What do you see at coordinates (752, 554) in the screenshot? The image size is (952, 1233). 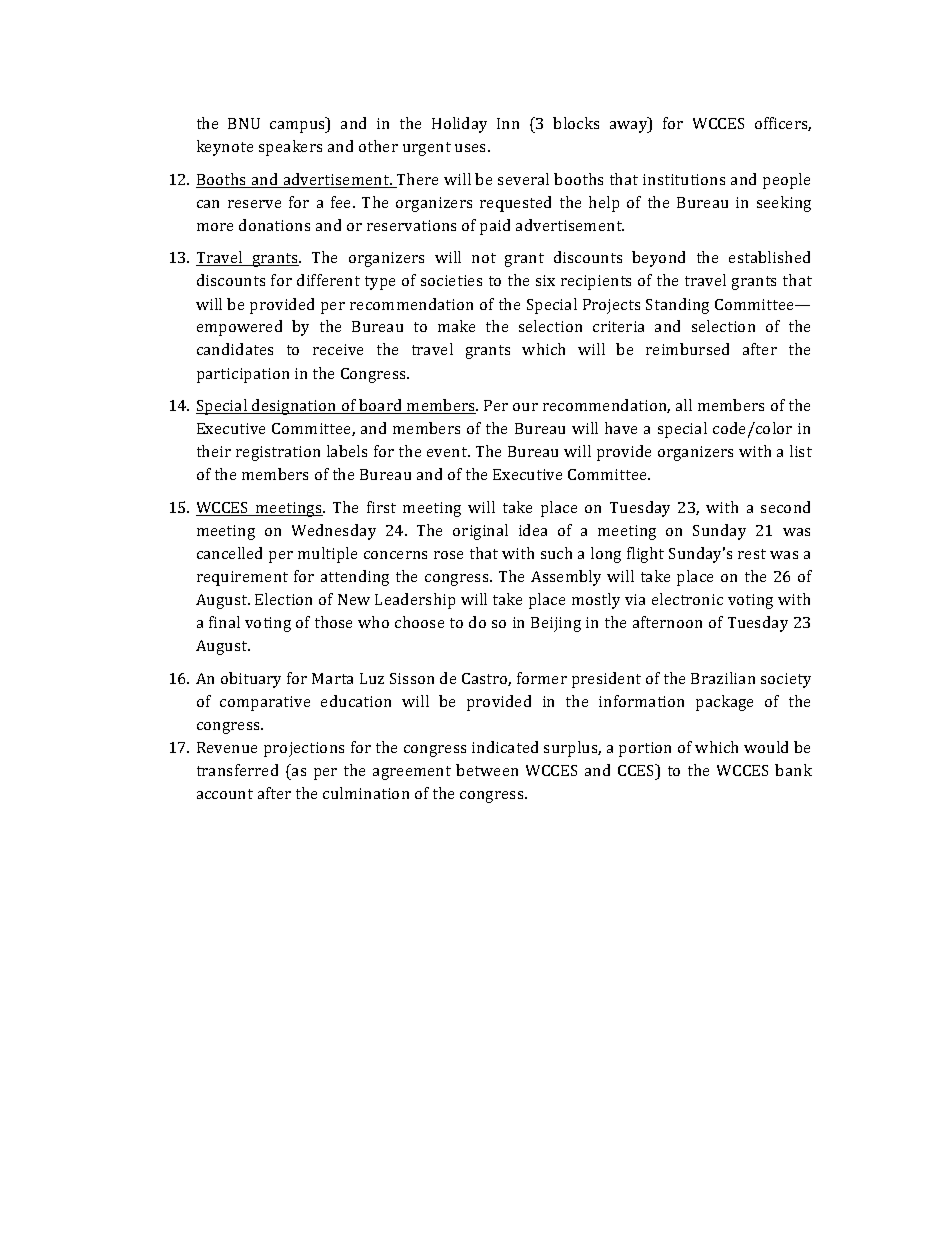 I see `rest` at bounding box center [752, 554].
